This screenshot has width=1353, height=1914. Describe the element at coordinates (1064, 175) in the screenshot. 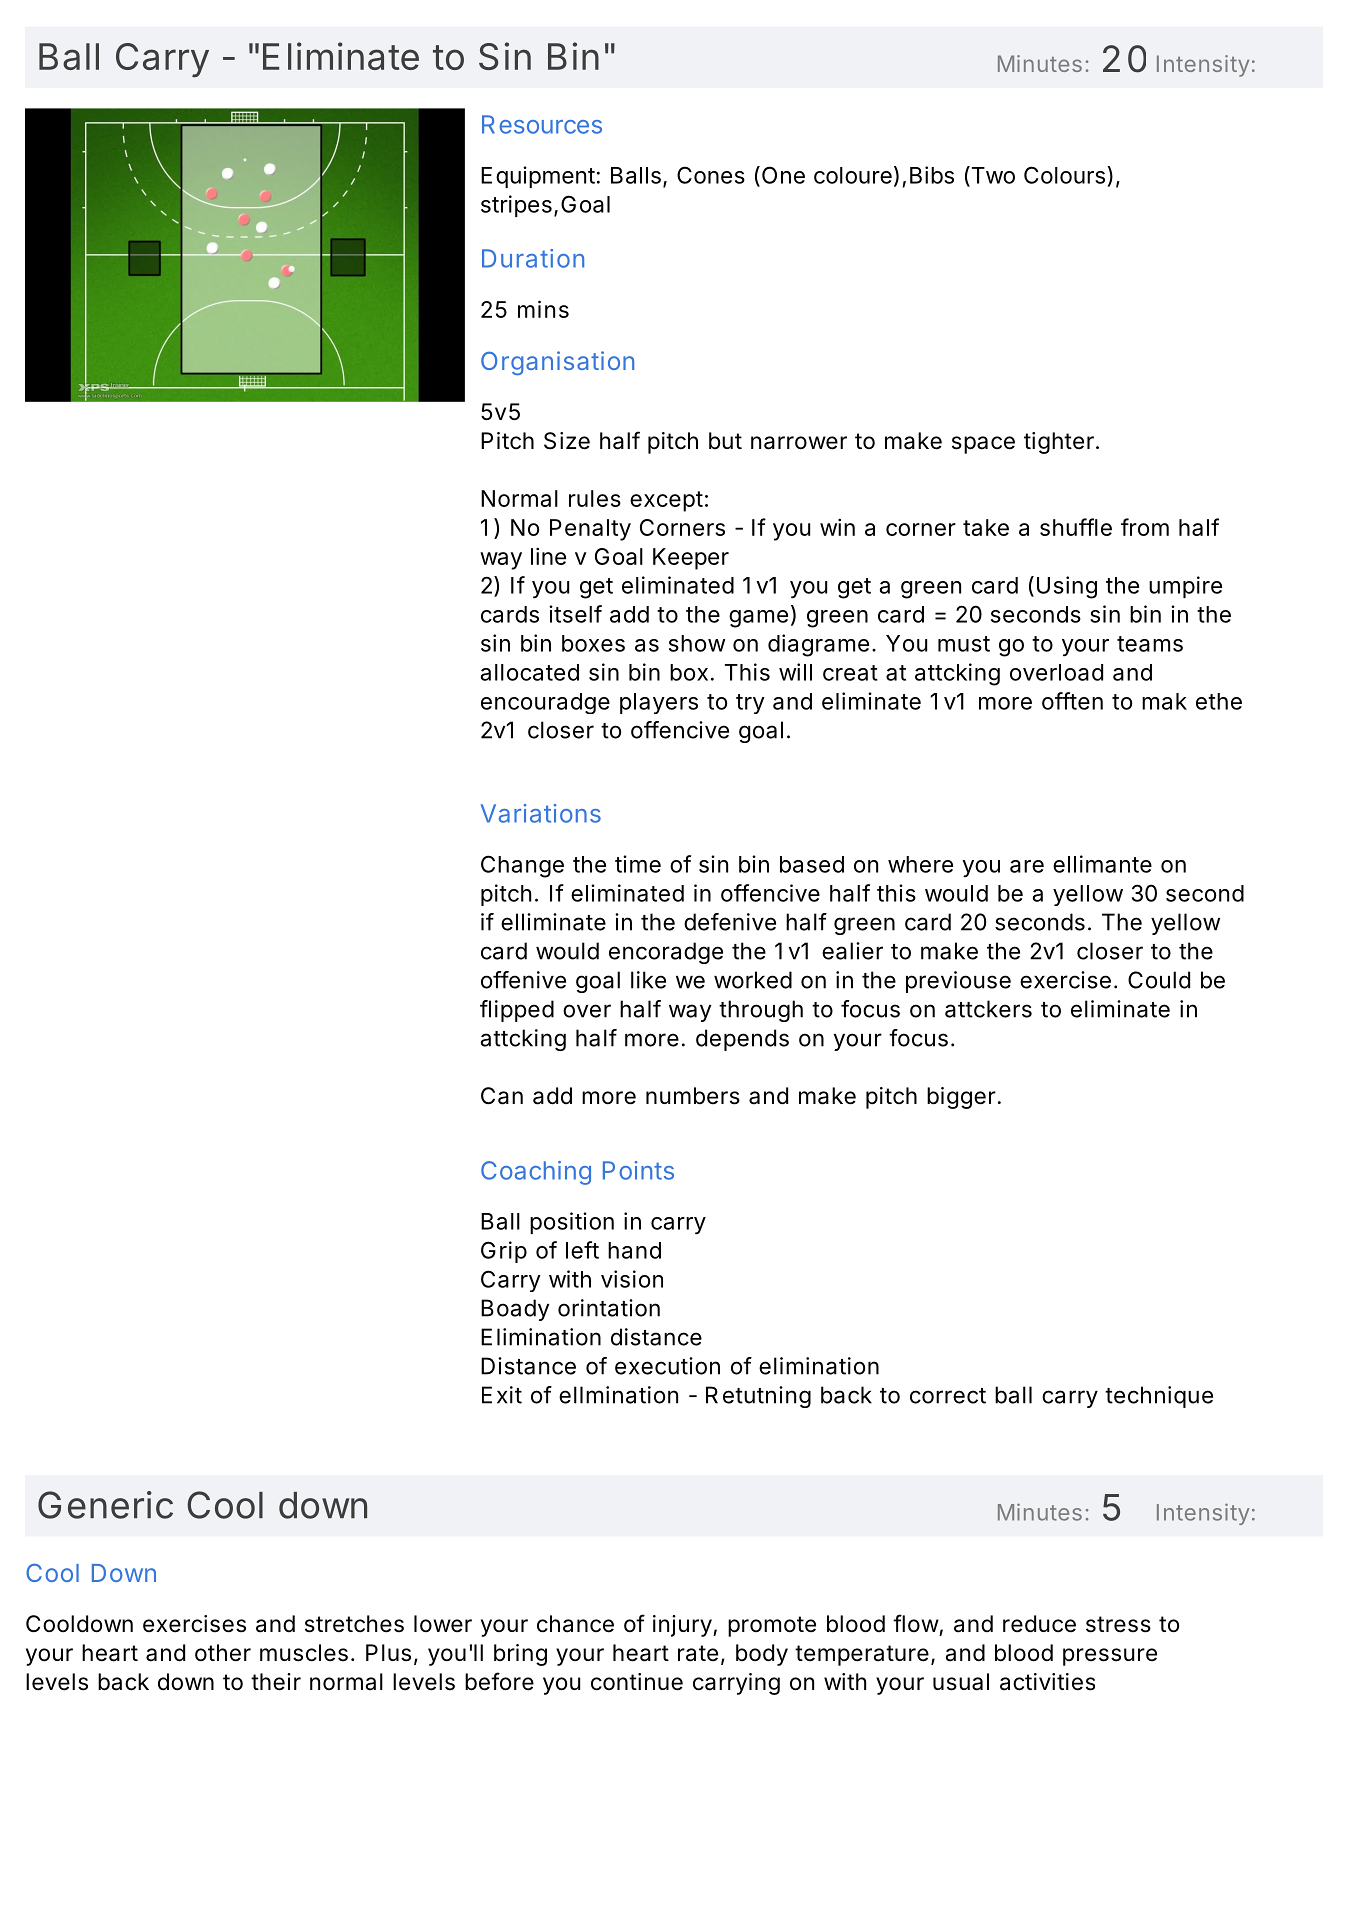

I see `Colours` at that location.
